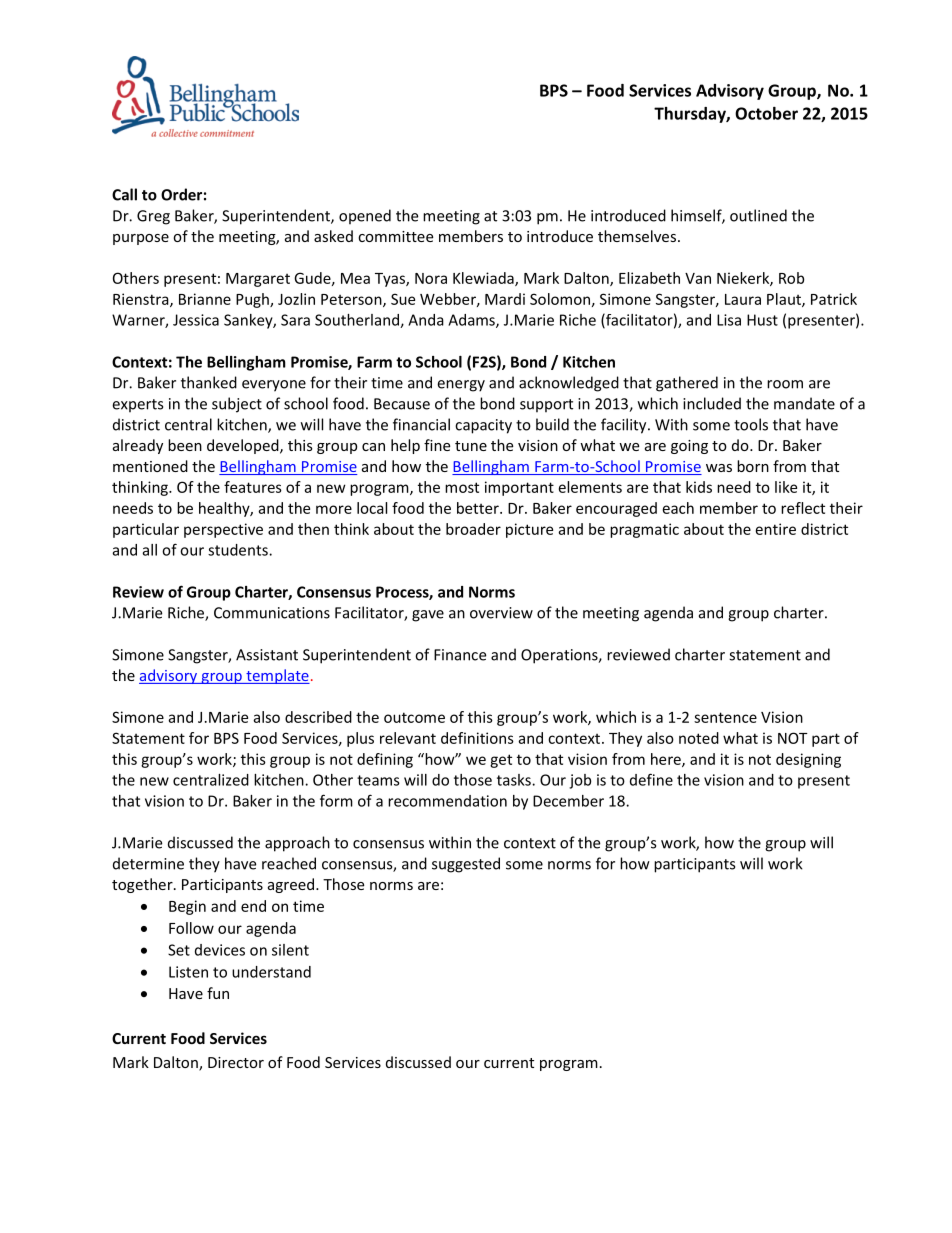  I want to click on designing, so click(808, 760).
